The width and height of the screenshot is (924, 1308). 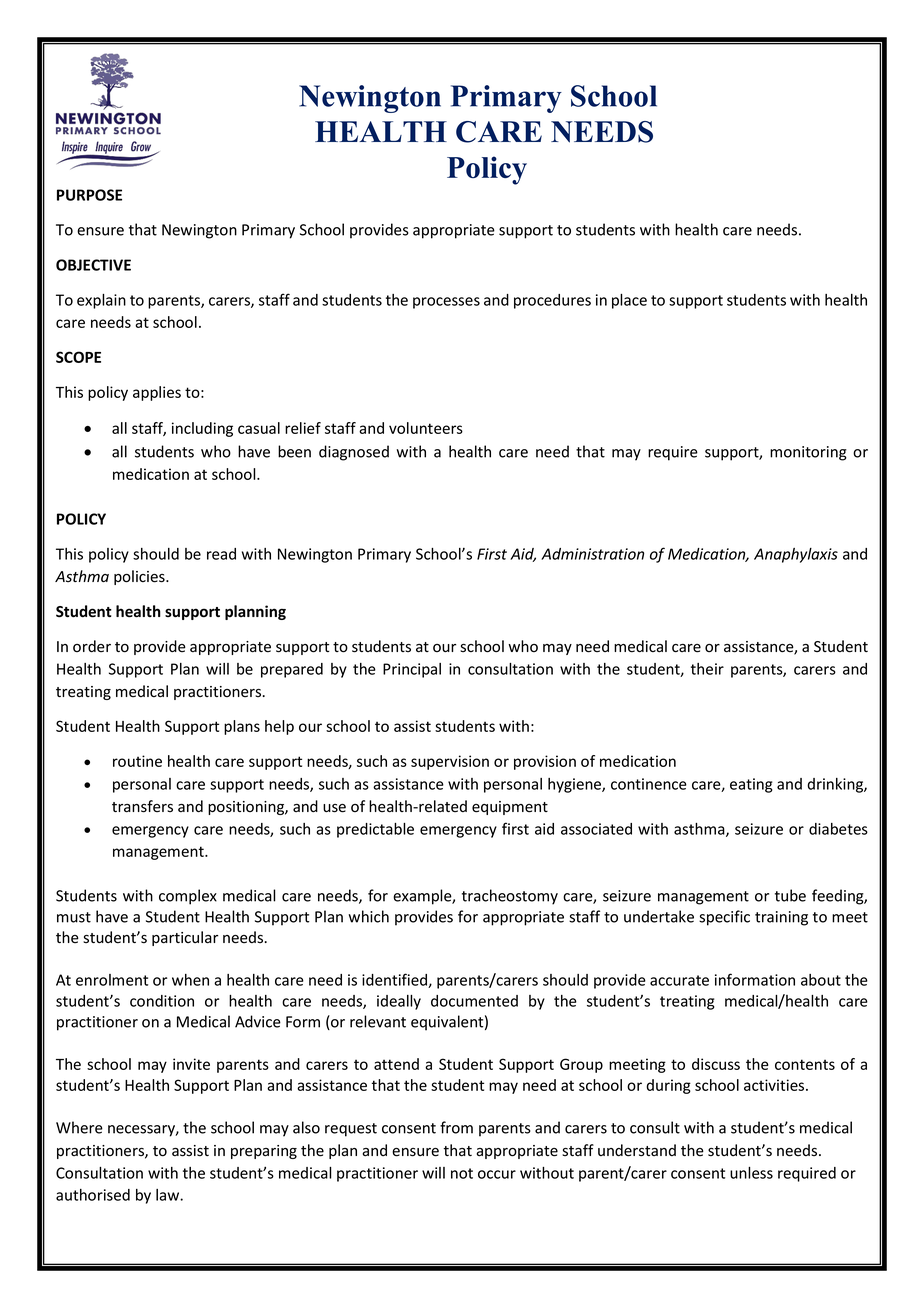 What do you see at coordinates (629, 301) in the screenshot?
I see `place` at bounding box center [629, 301].
